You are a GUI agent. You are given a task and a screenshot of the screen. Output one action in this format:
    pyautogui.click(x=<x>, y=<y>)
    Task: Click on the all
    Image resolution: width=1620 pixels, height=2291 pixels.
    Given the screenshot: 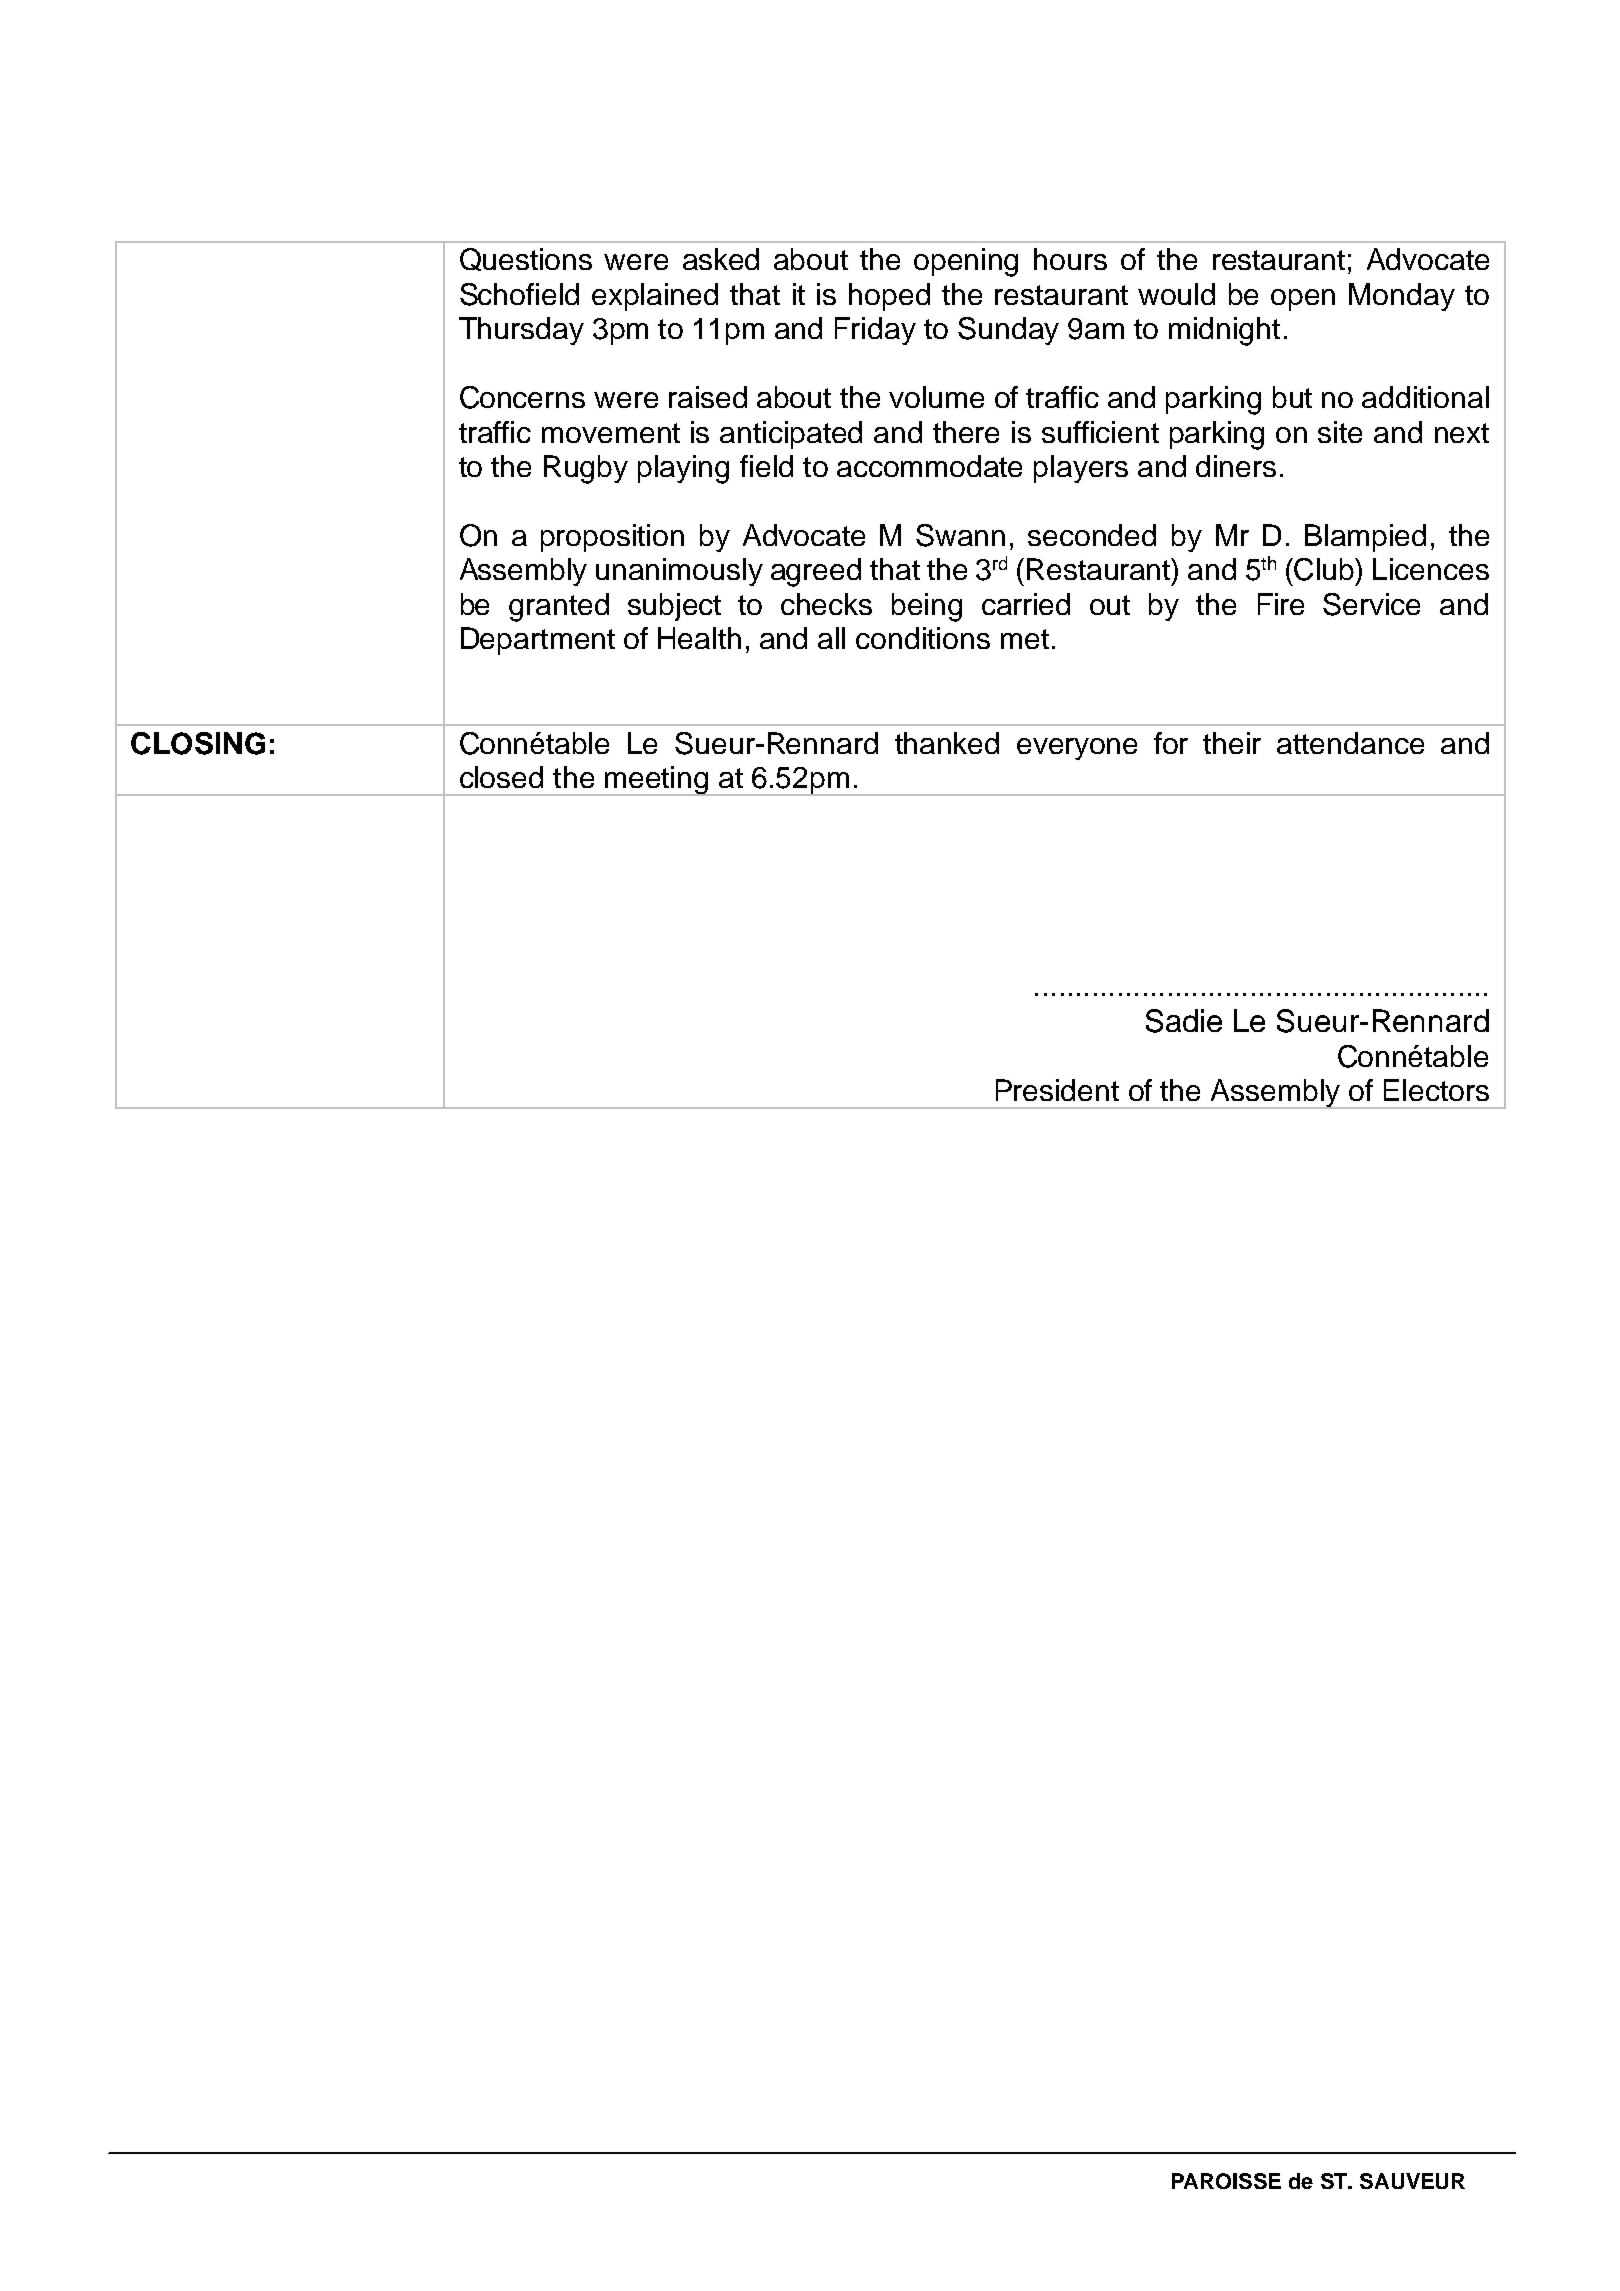 What is the action you would take?
    pyautogui.click(x=831, y=638)
